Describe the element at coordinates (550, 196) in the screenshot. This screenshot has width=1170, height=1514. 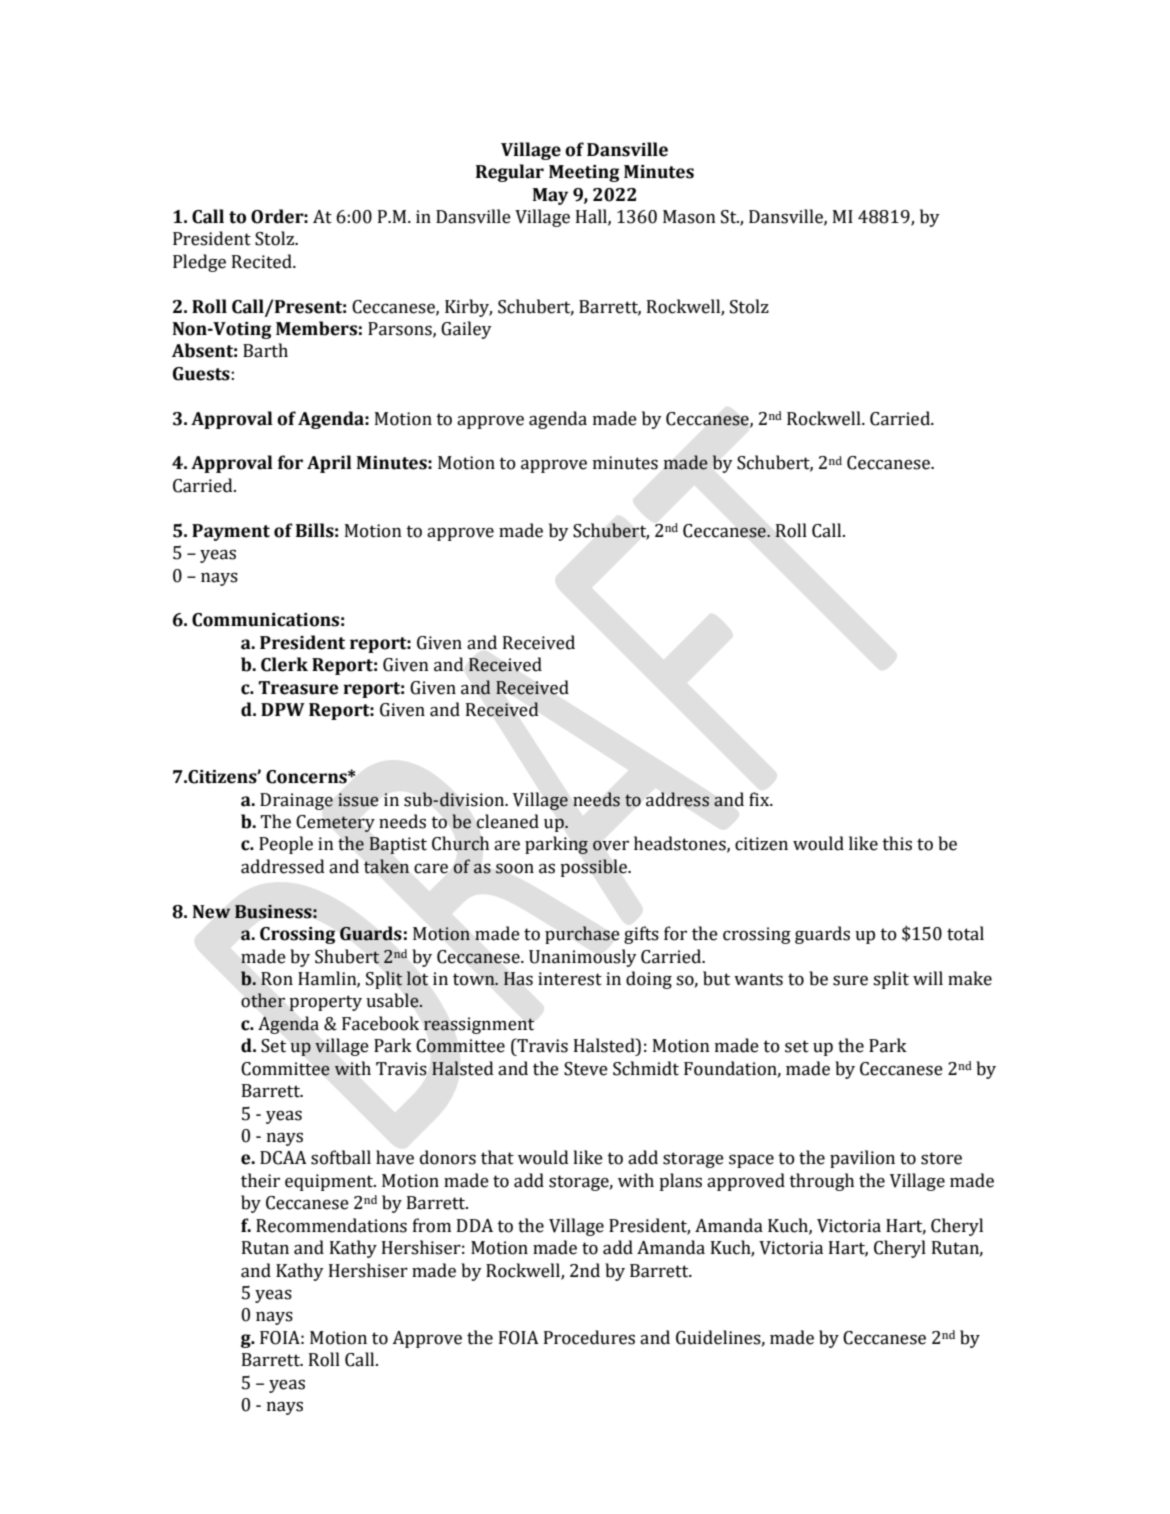
I see `May` at that location.
